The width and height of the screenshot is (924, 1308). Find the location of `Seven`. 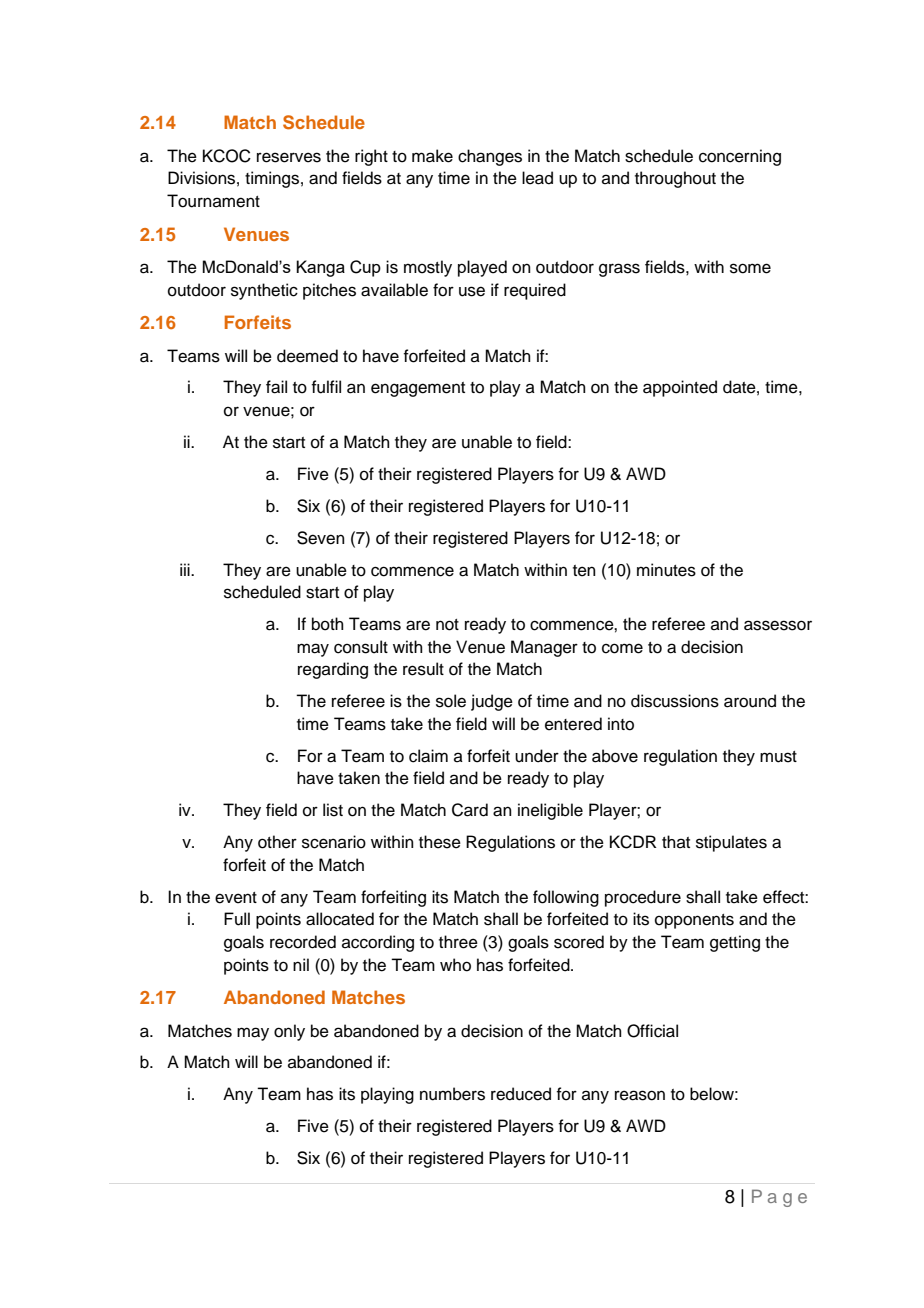

Seven is located at coordinates (321, 538).
